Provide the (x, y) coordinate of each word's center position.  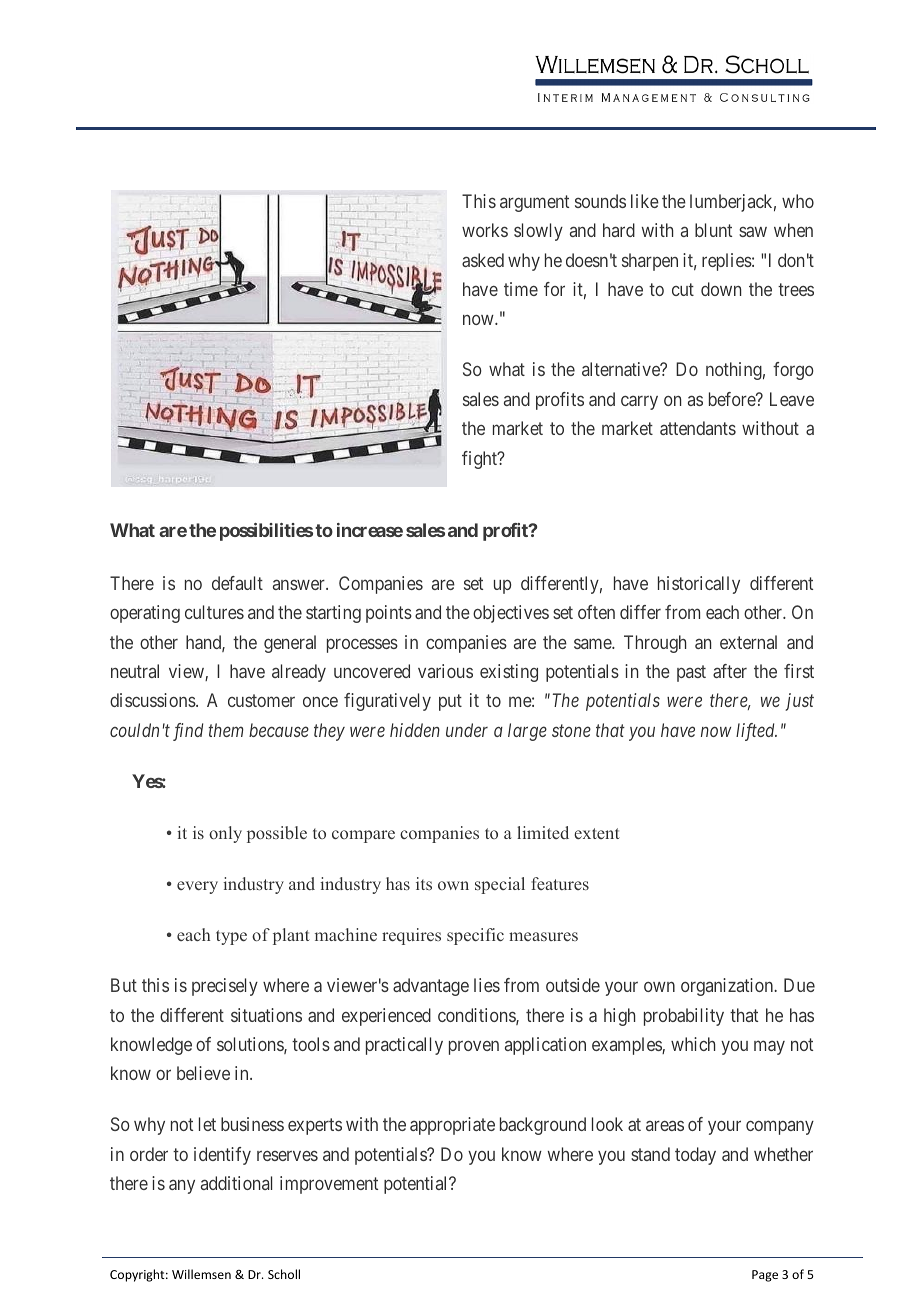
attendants (698, 428)
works (485, 230)
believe (203, 1073)
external (748, 642)
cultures (214, 612)
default (237, 583)
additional (236, 1183)
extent (597, 833)
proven (474, 1048)
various (445, 671)
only (225, 834)
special (500, 885)
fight (480, 460)
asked (483, 260)
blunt (713, 230)
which (693, 1044)
